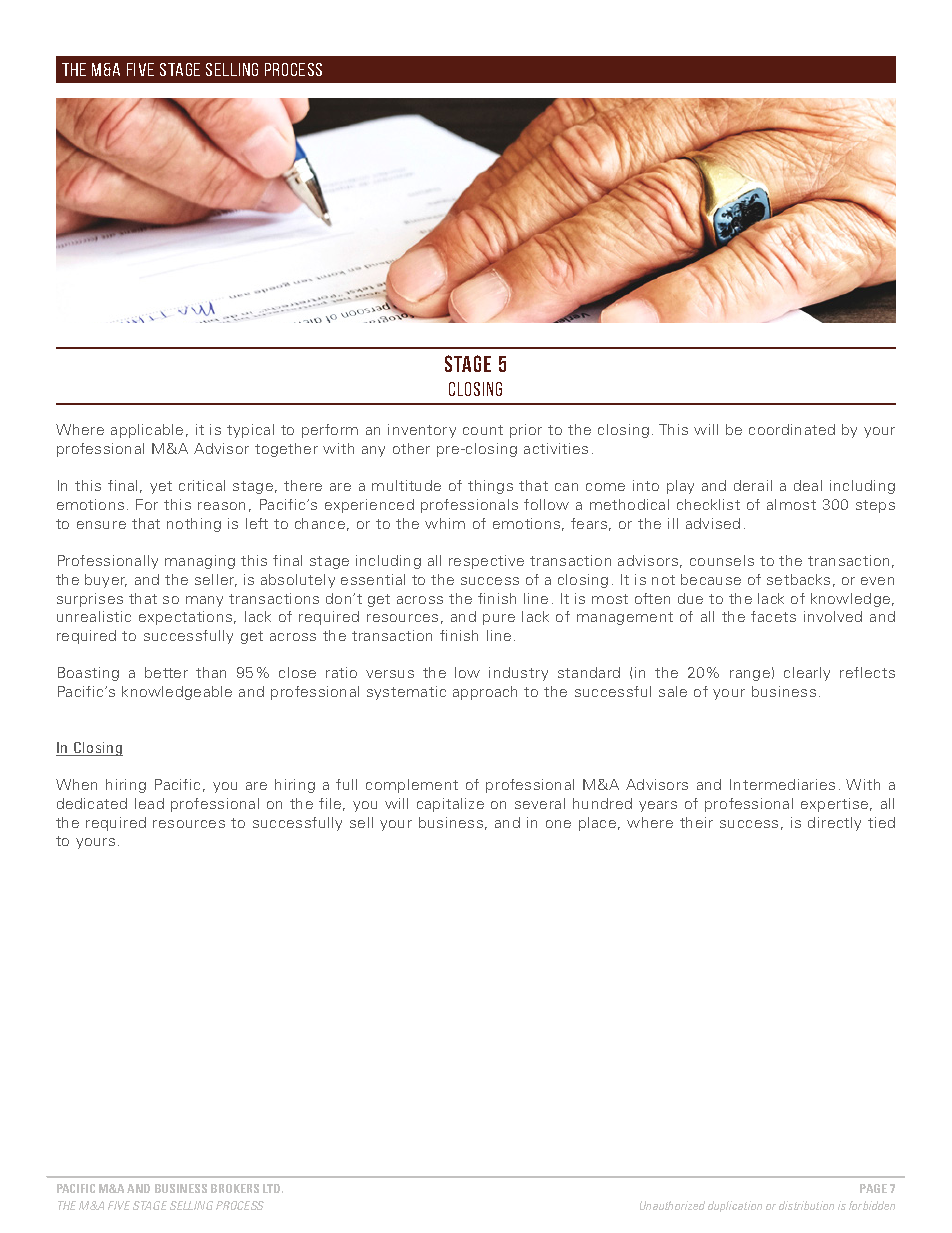  What do you see at coordinates (235, 1188) in the screenshot?
I see `BROKERS` at bounding box center [235, 1188].
